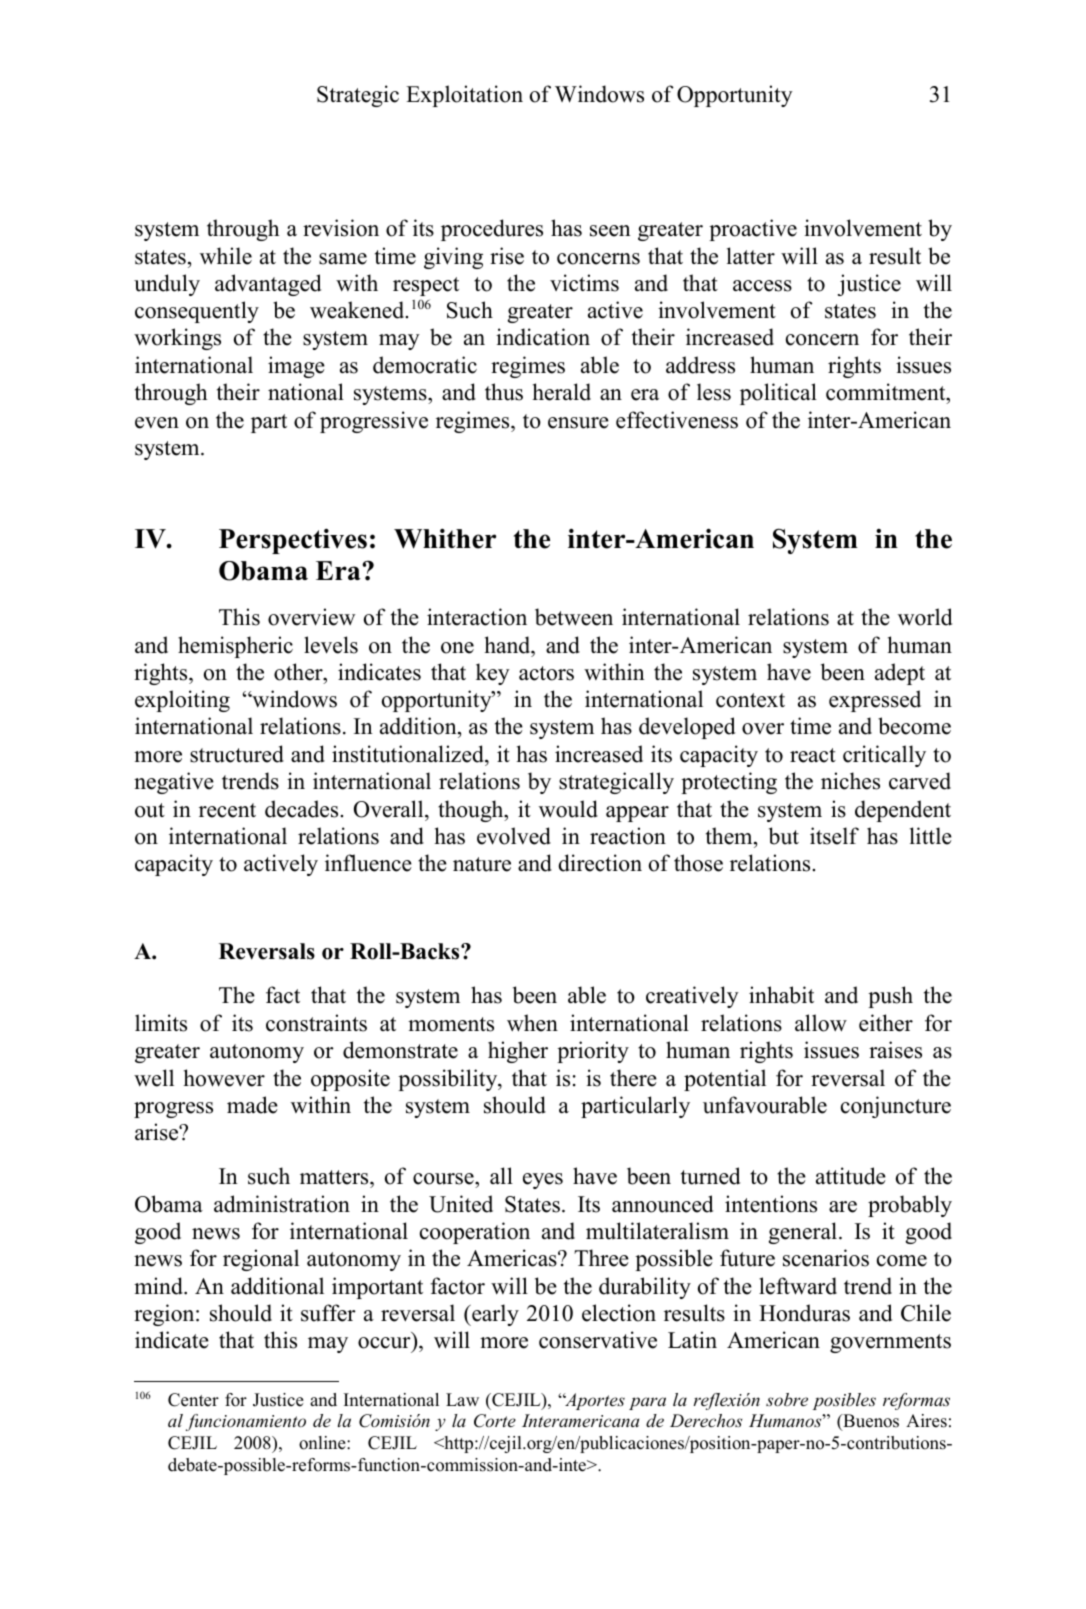 The image size is (1086, 1609). What do you see at coordinates (495, 1421) in the page?
I see `Corte` at bounding box center [495, 1421].
